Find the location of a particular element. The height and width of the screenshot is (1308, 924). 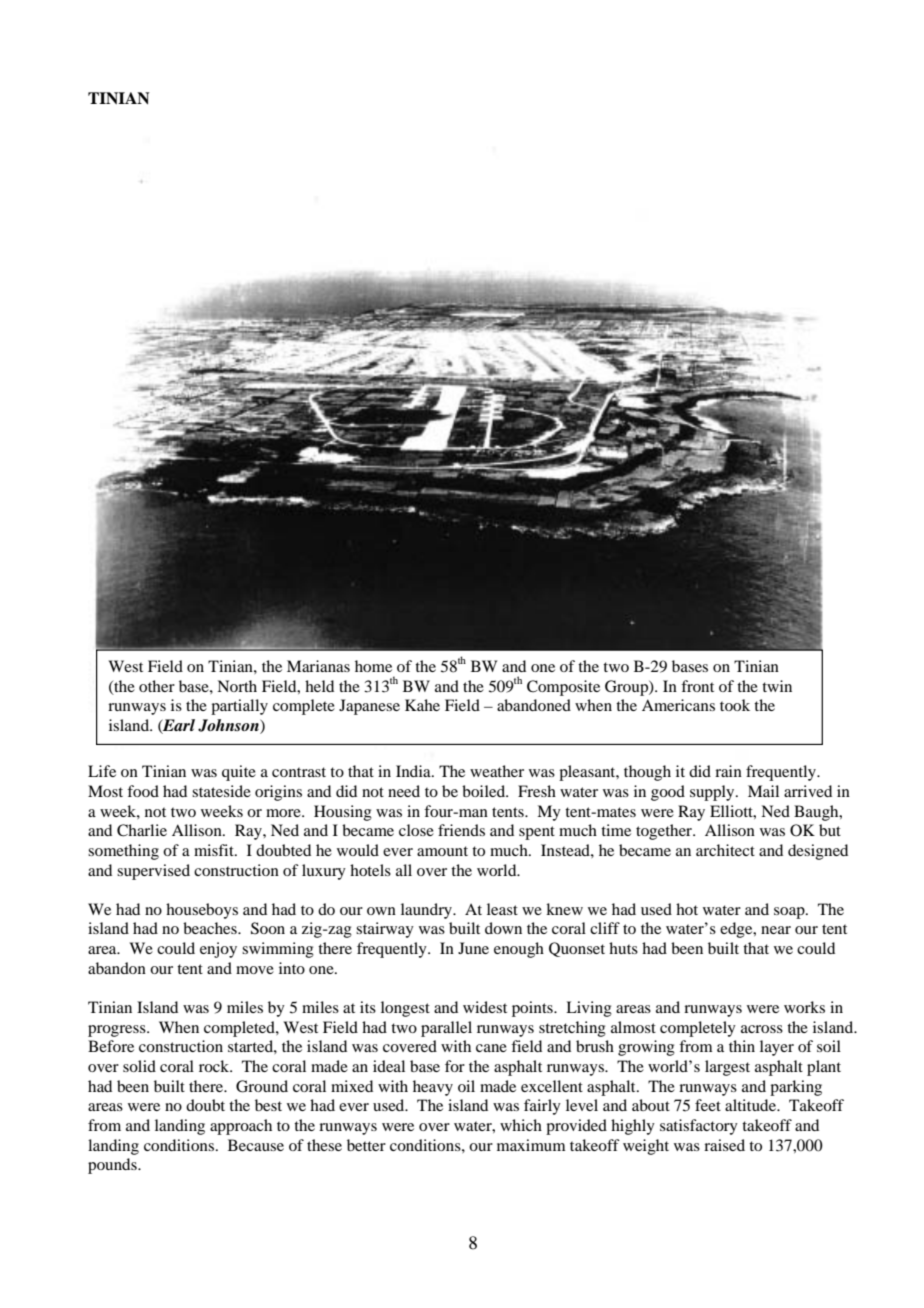

Because is located at coordinates (256, 1145).
